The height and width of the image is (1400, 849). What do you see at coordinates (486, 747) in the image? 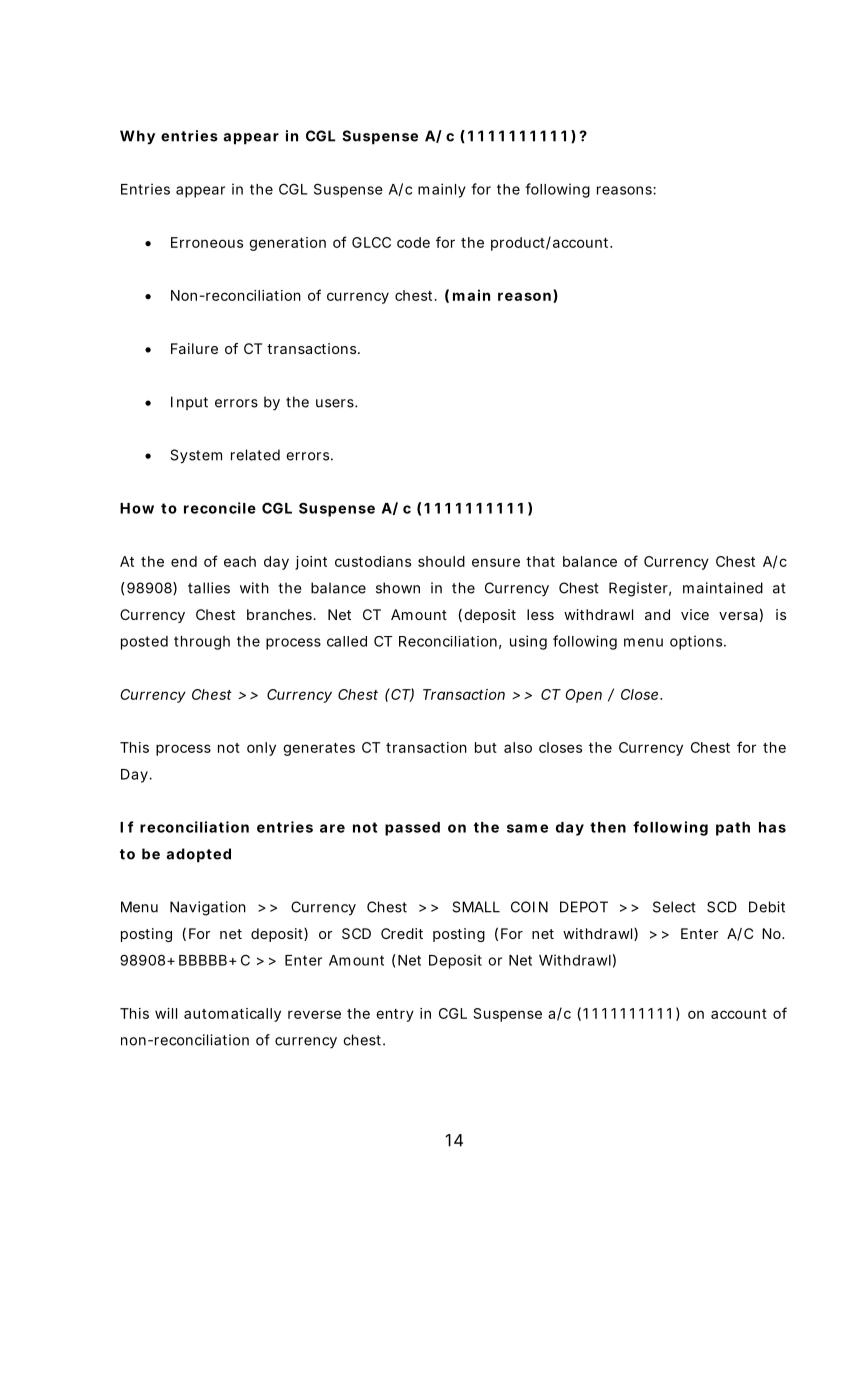
I see `but` at bounding box center [486, 747].
